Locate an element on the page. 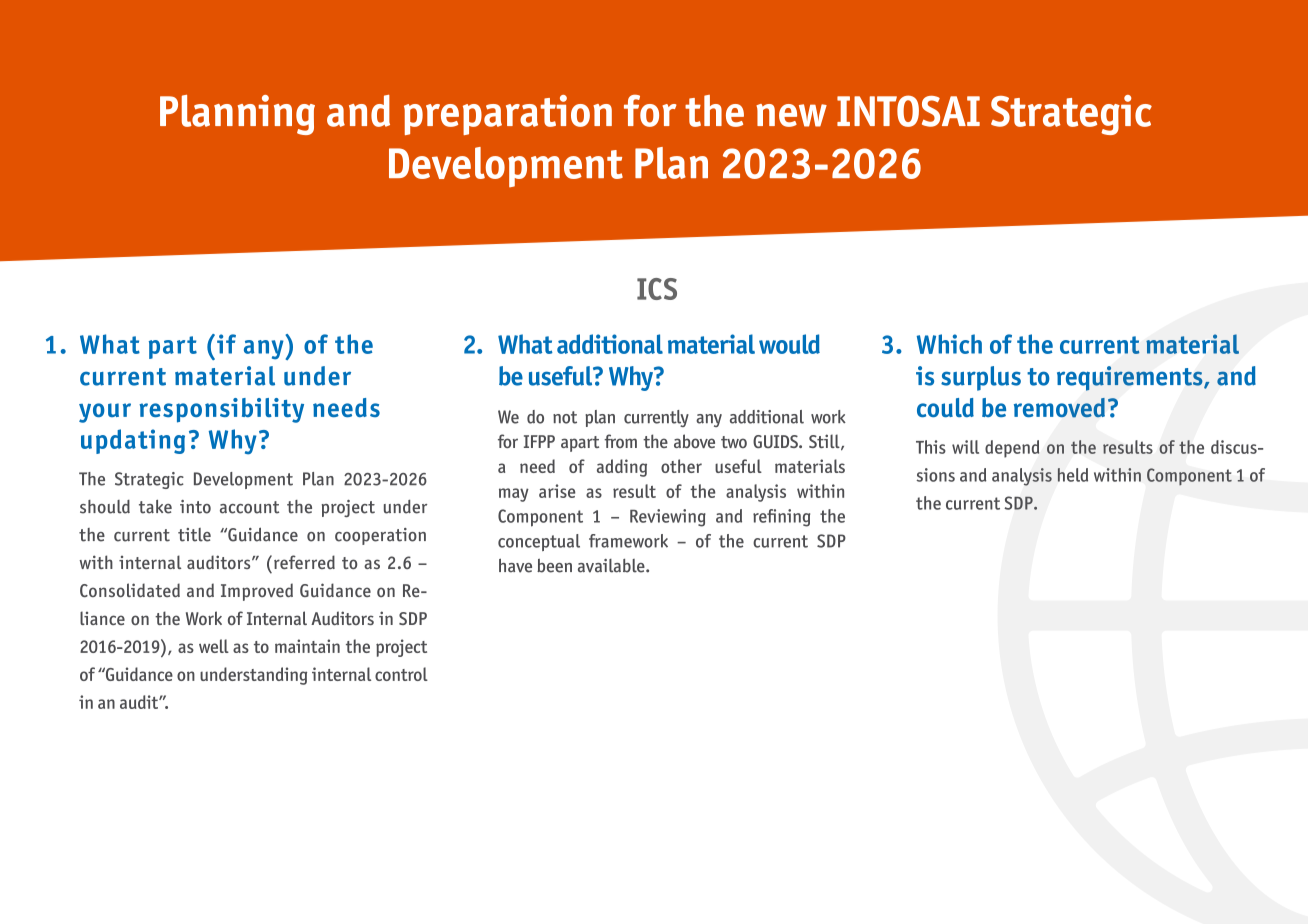 The width and height of the document is (1308, 924). Which is located at coordinates (949, 344).
